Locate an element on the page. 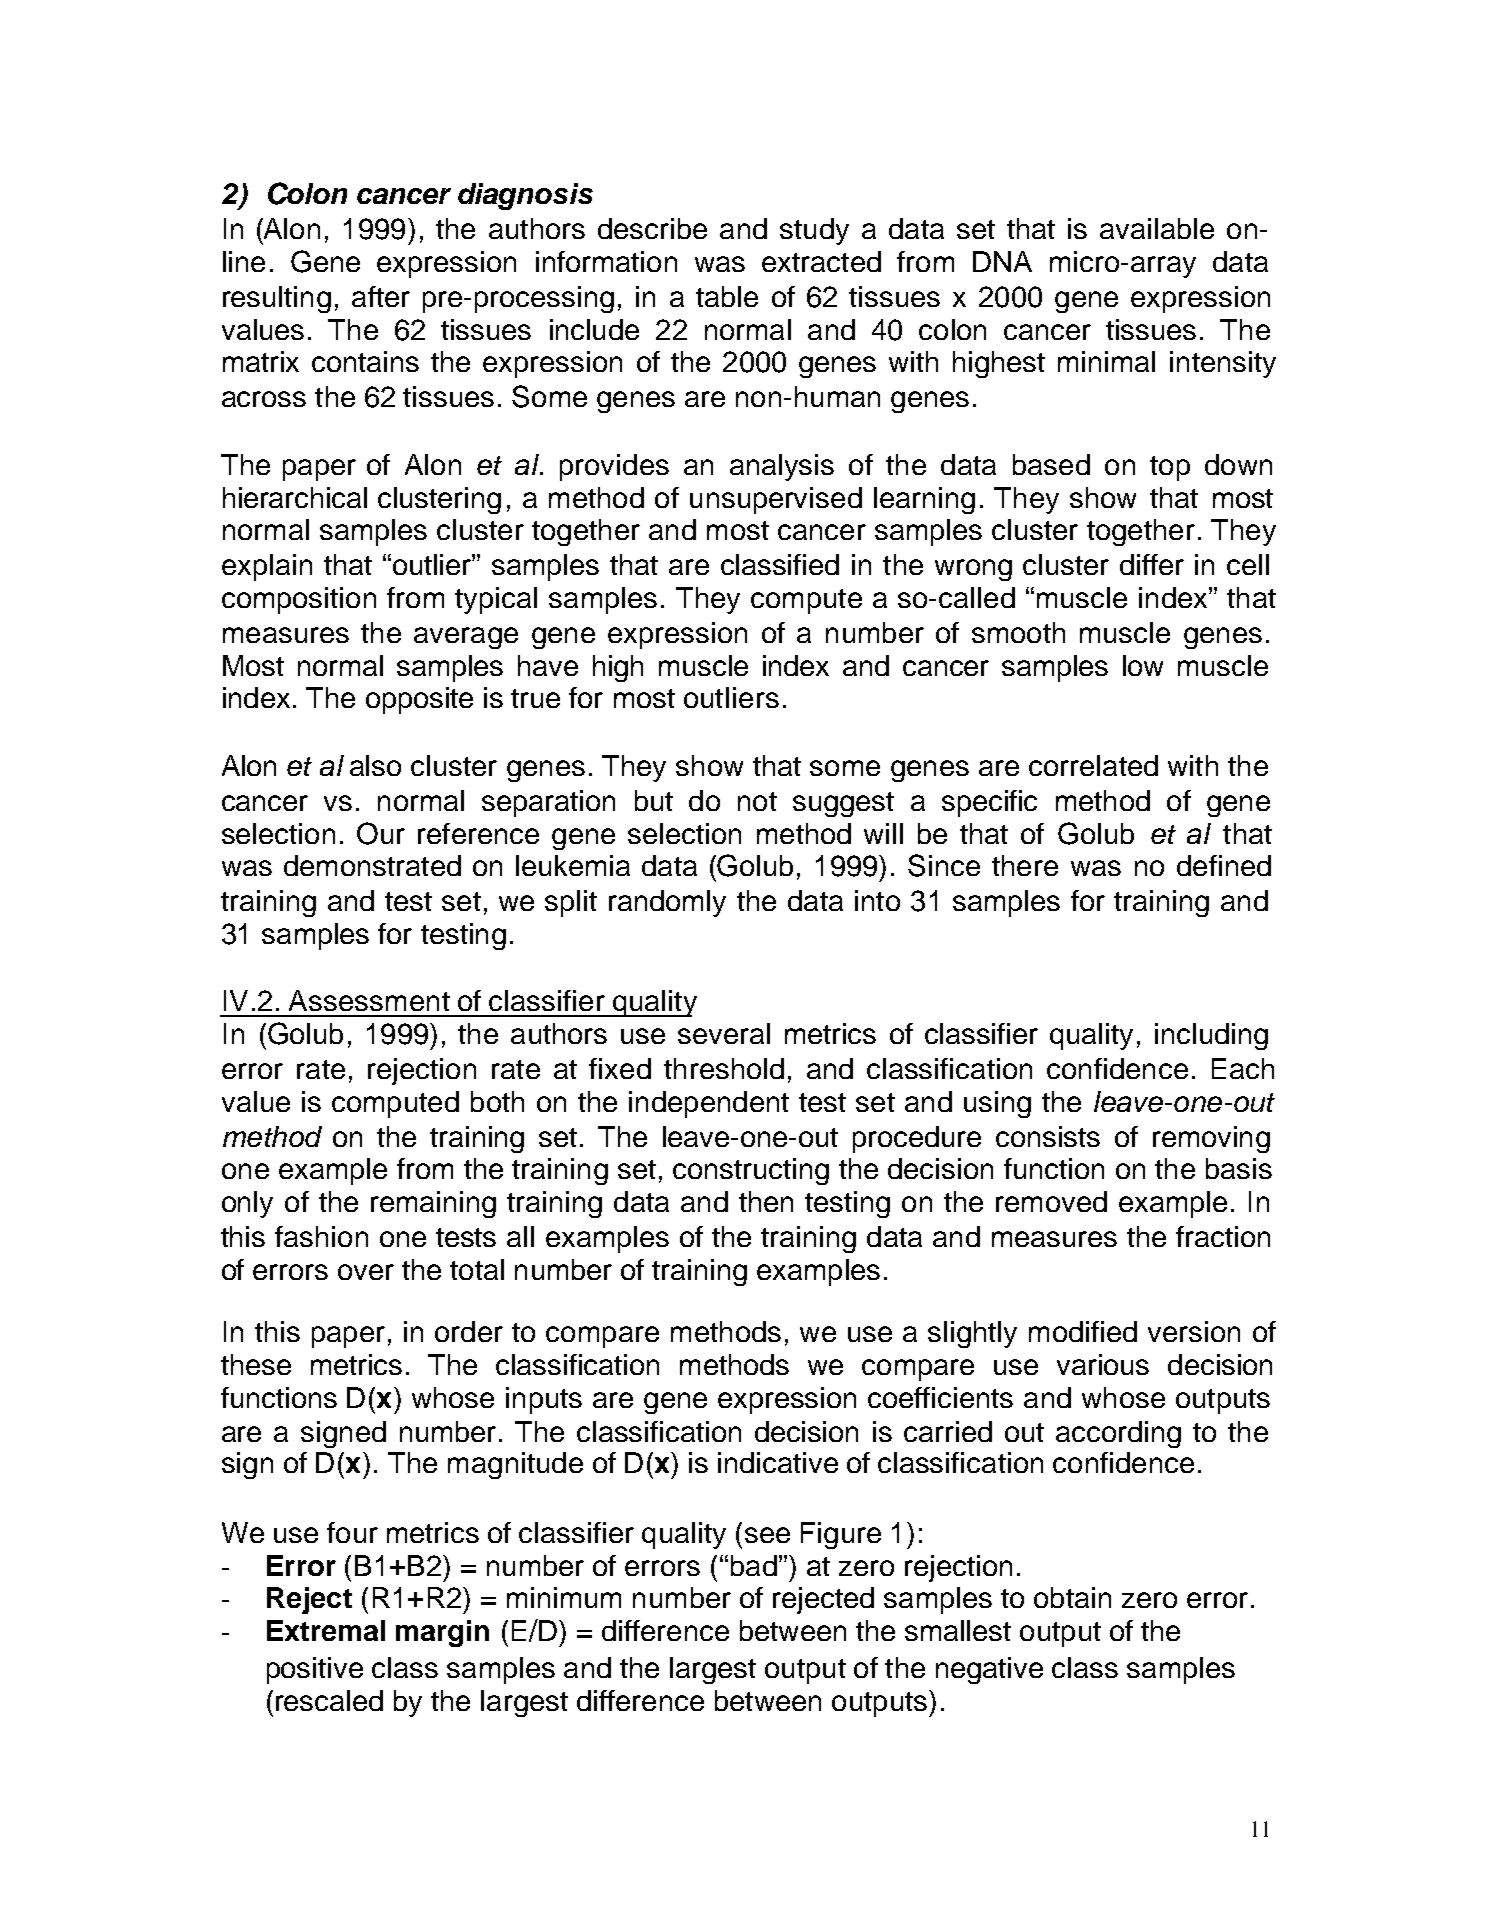  Assessment is located at coordinates (369, 1000).
